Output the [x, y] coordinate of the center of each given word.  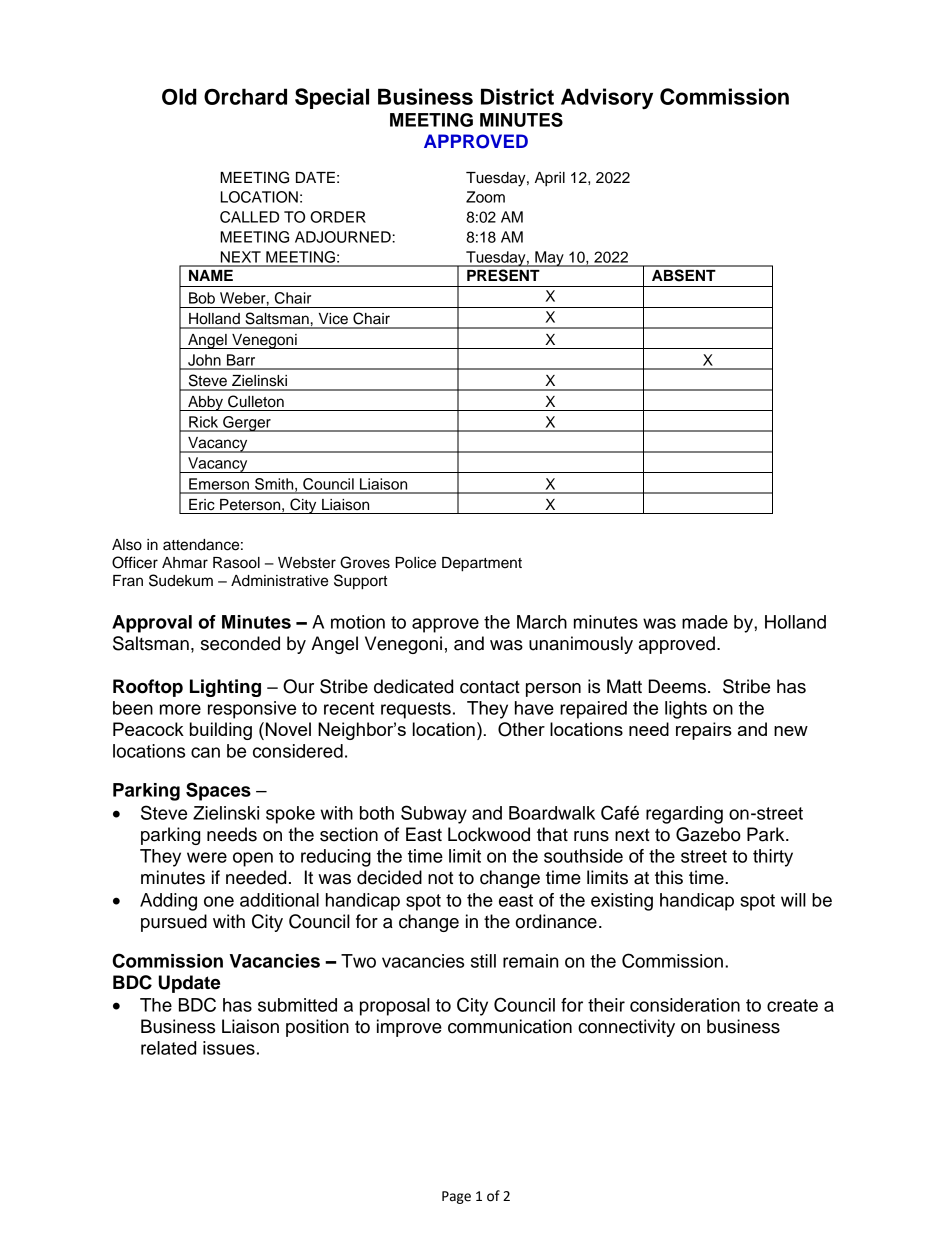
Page [456, 1197]
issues [229, 1048]
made [705, 622]
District [517, 96]
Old [179, 96]
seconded [240, 643]
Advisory [607, 98]
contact [490, 687]
